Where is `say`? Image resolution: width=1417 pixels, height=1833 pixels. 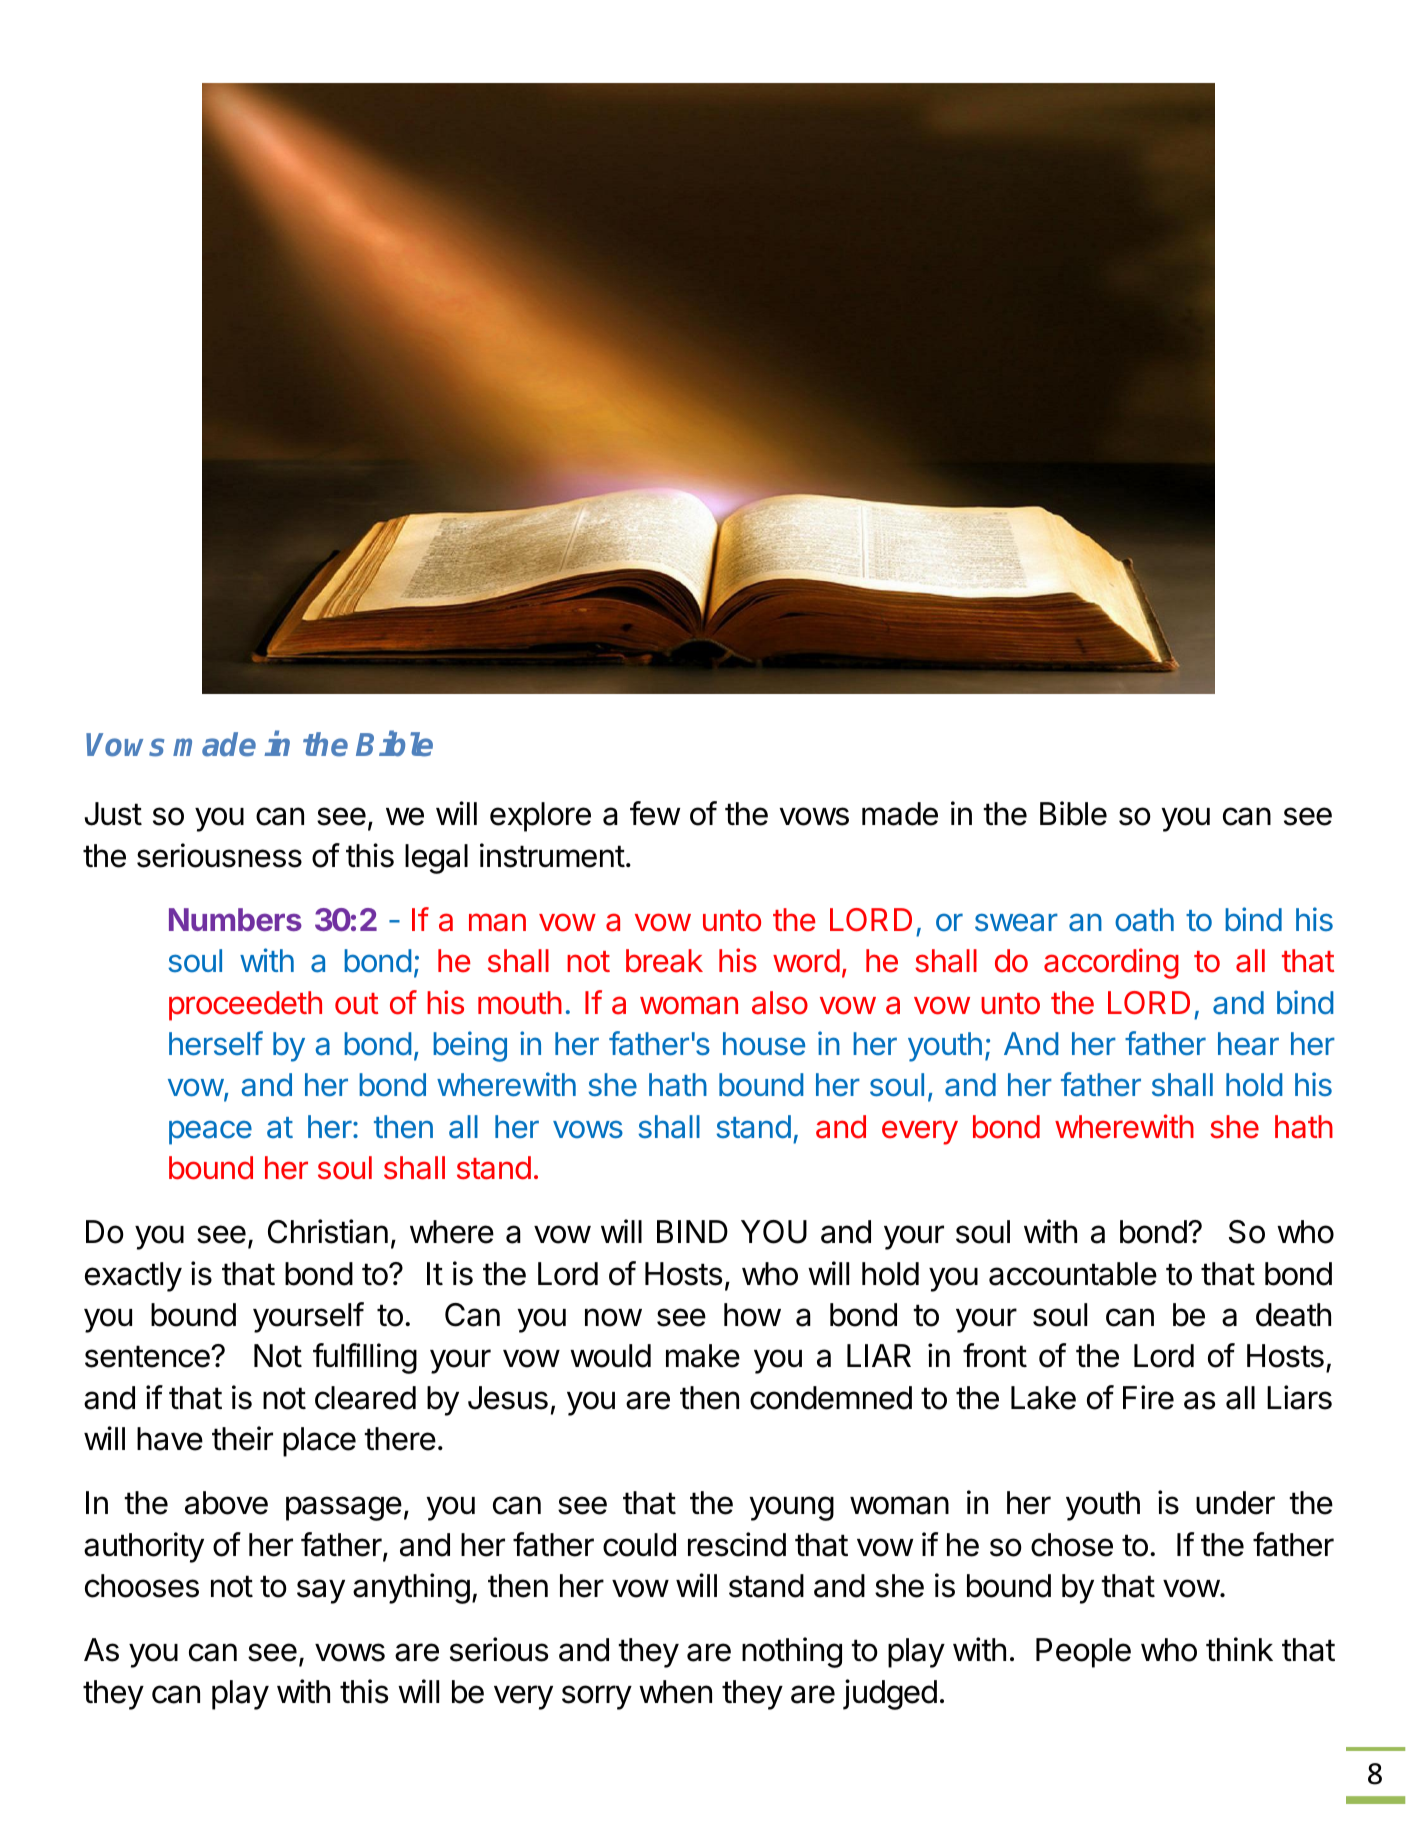 say is located at coordinates (321, 1591).
